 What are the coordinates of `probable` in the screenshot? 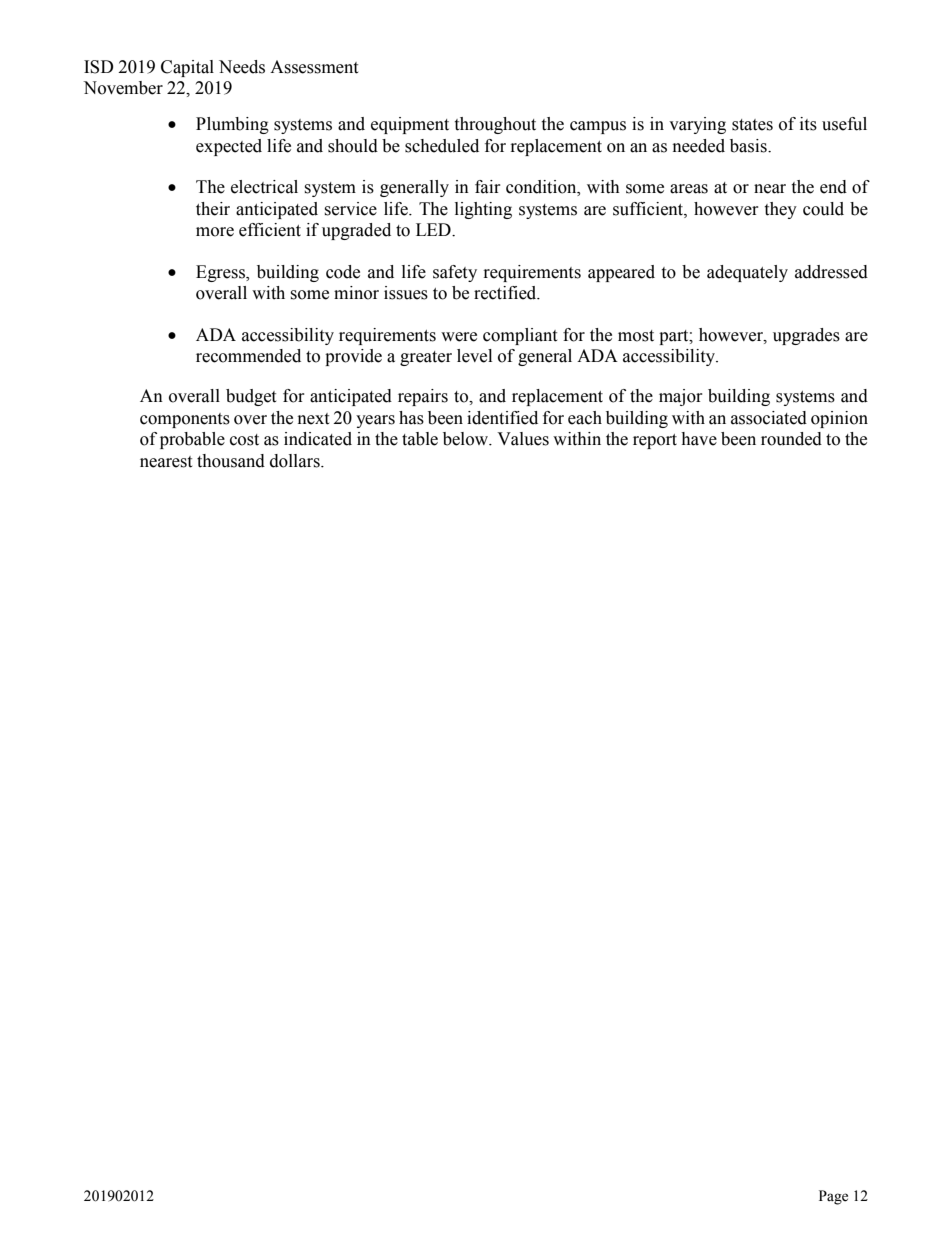 It's located at (192, 440).
